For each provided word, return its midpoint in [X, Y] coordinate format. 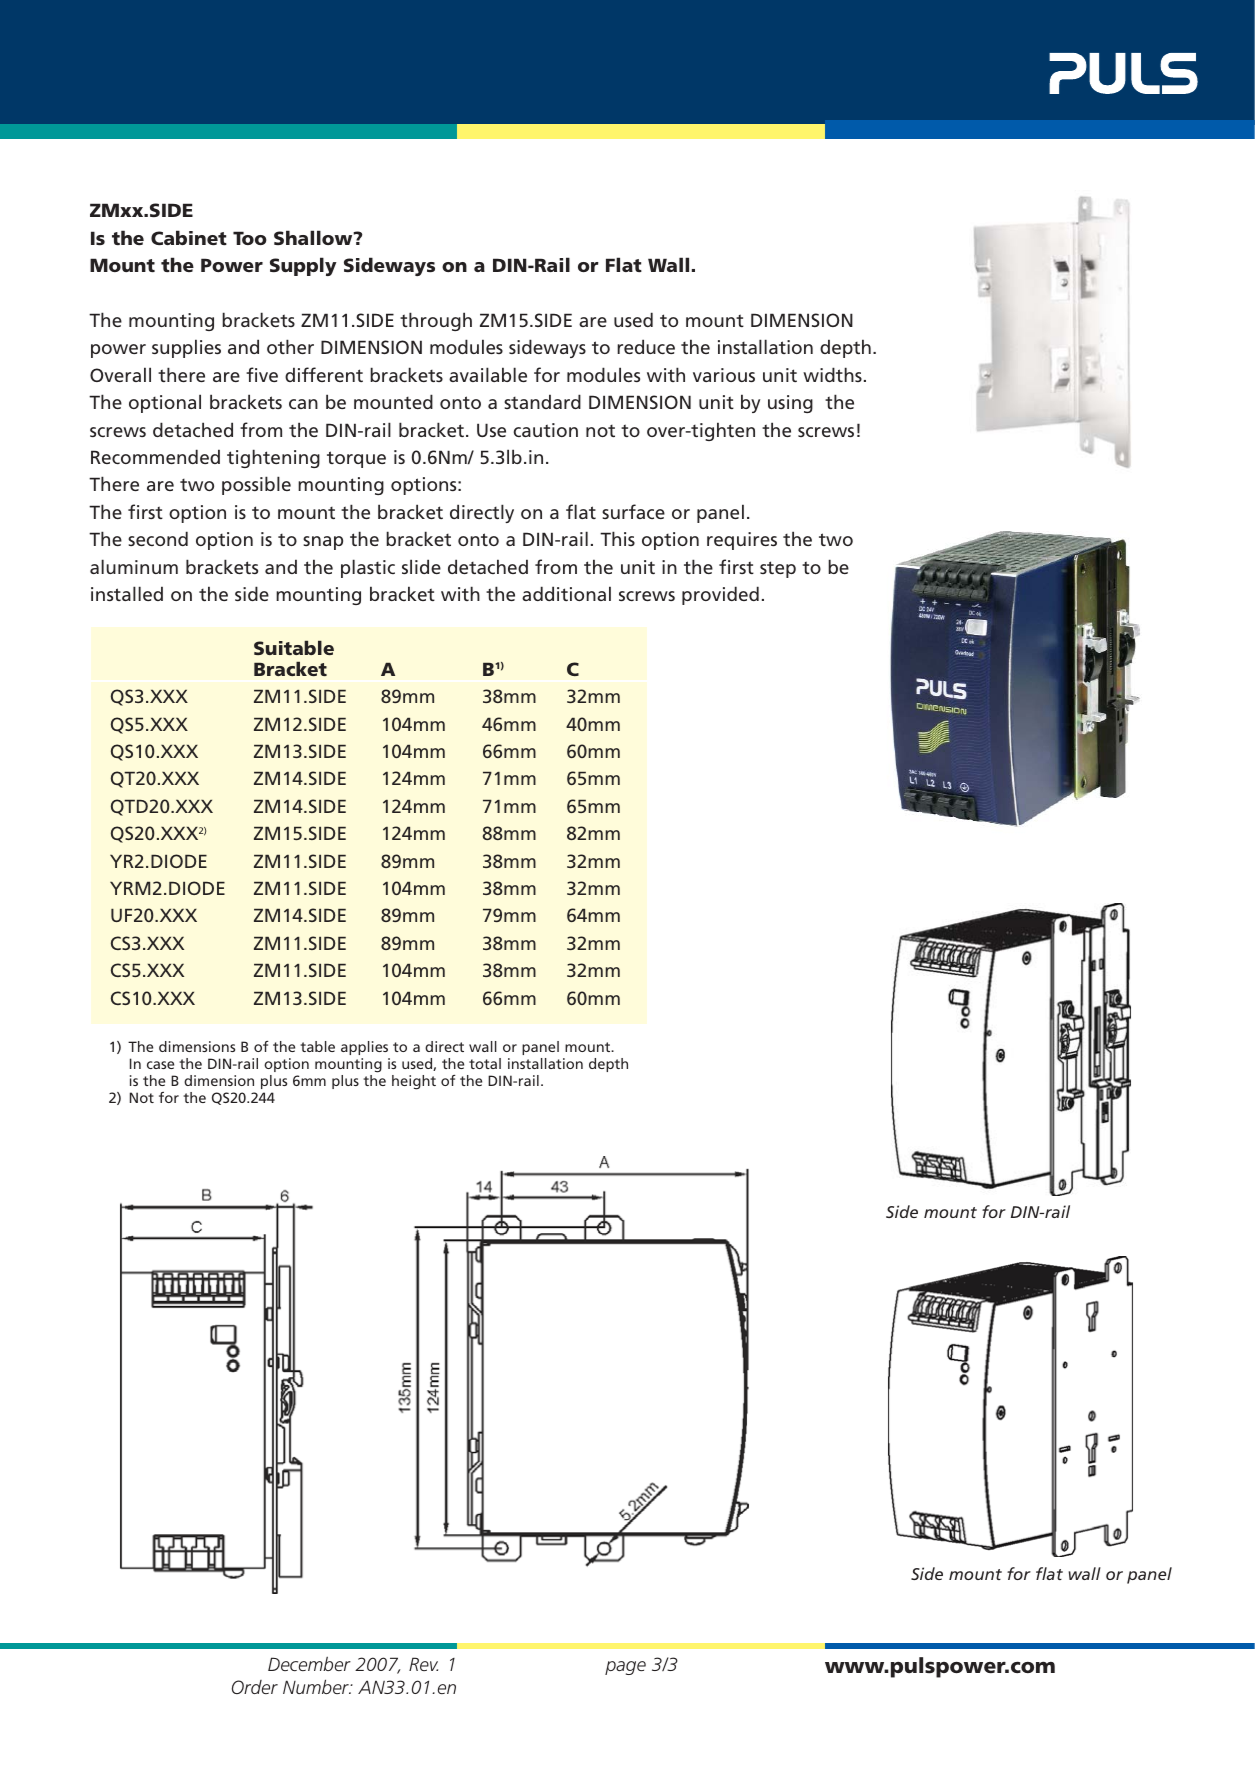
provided [720, 595]
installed [127, 593]
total [485, 1063]
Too [250, 238]
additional [566, 593]
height [414, 1082]
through [436, 321]
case [160, 1065]
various [724, 375]
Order [255, 1687]
